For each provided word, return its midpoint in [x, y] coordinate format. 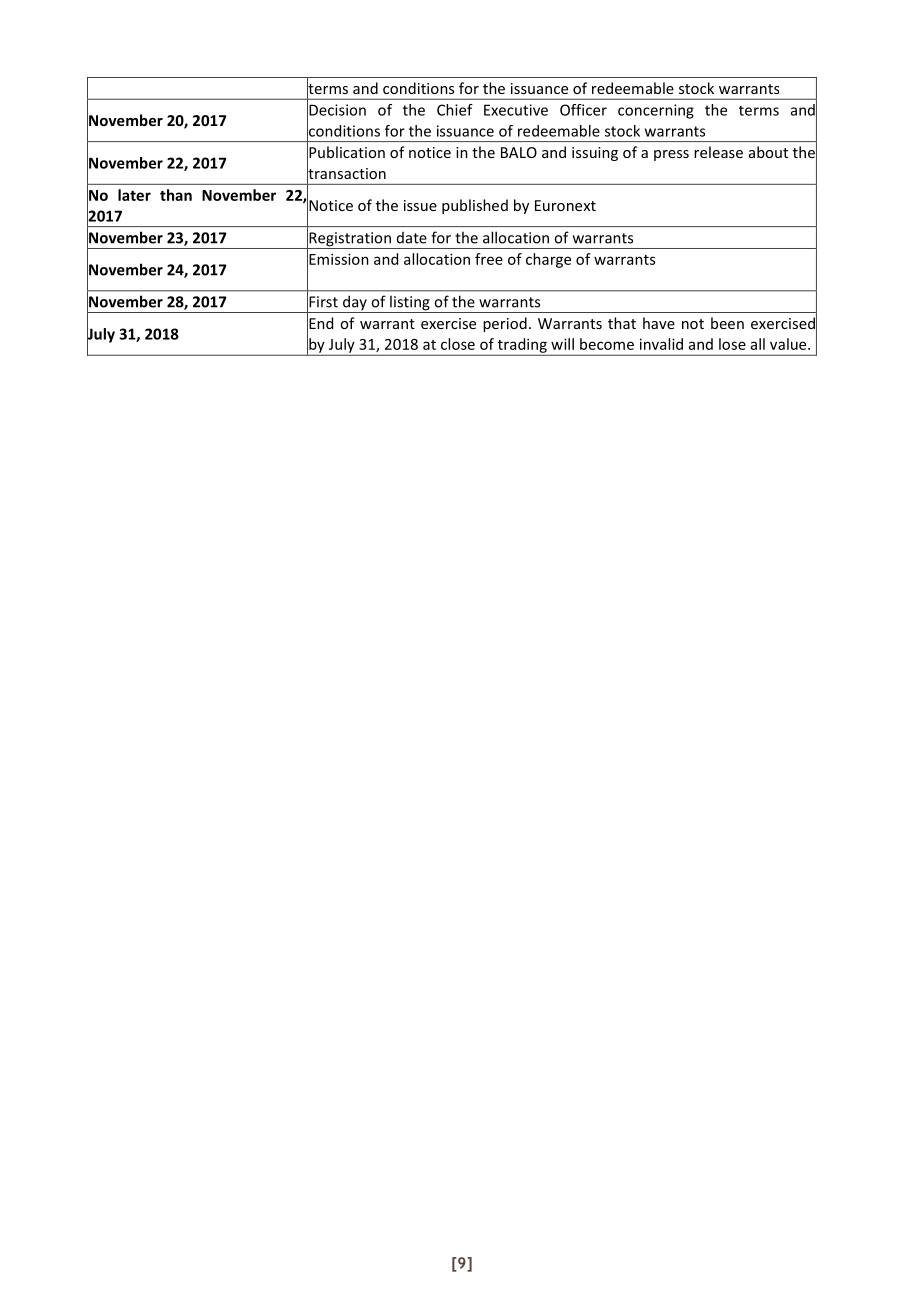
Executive [516, 110]
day [355, 304]
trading [522, 346]
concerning [656, 111]
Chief [455, 110]
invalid [661, 344]
